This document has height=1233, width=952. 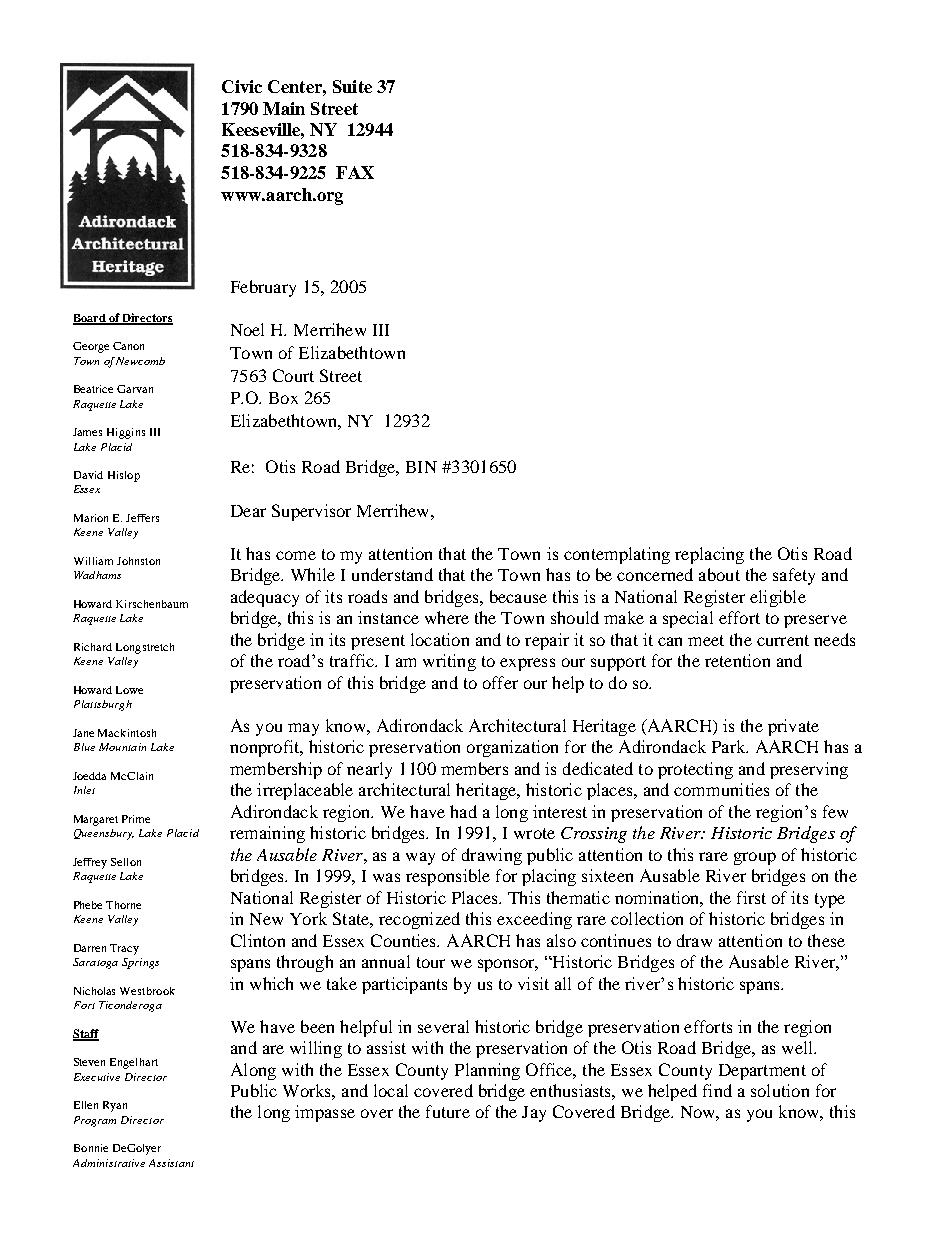 What do you see at coordinates (115, 1106) in the document?
I see `Ryan` at bounding box center [115, 1106].
